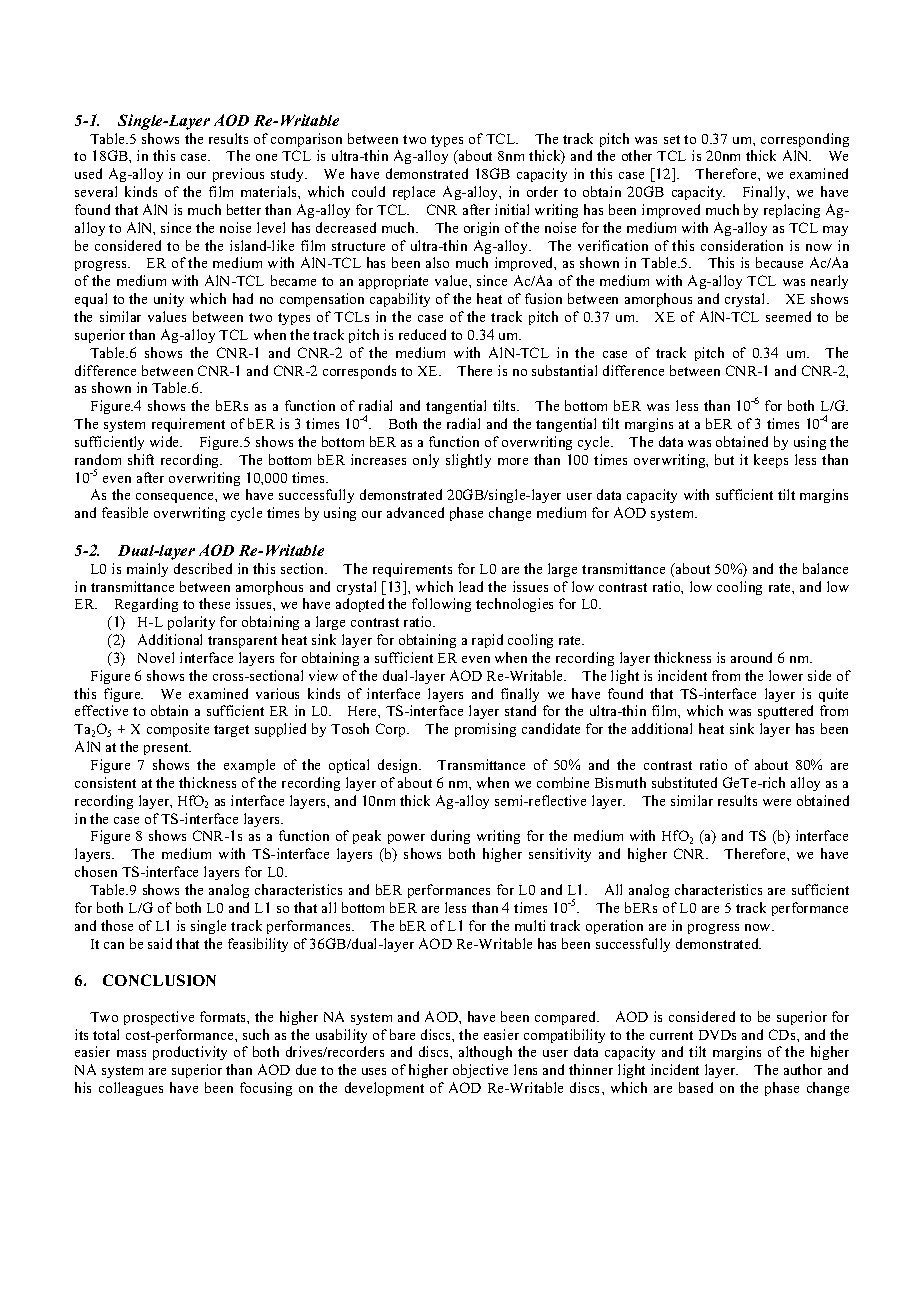 This screenshot has height=1308, width=924. Describe the element at coordinates (422, 334) in the screenshot. I see `reduced` at that location.
